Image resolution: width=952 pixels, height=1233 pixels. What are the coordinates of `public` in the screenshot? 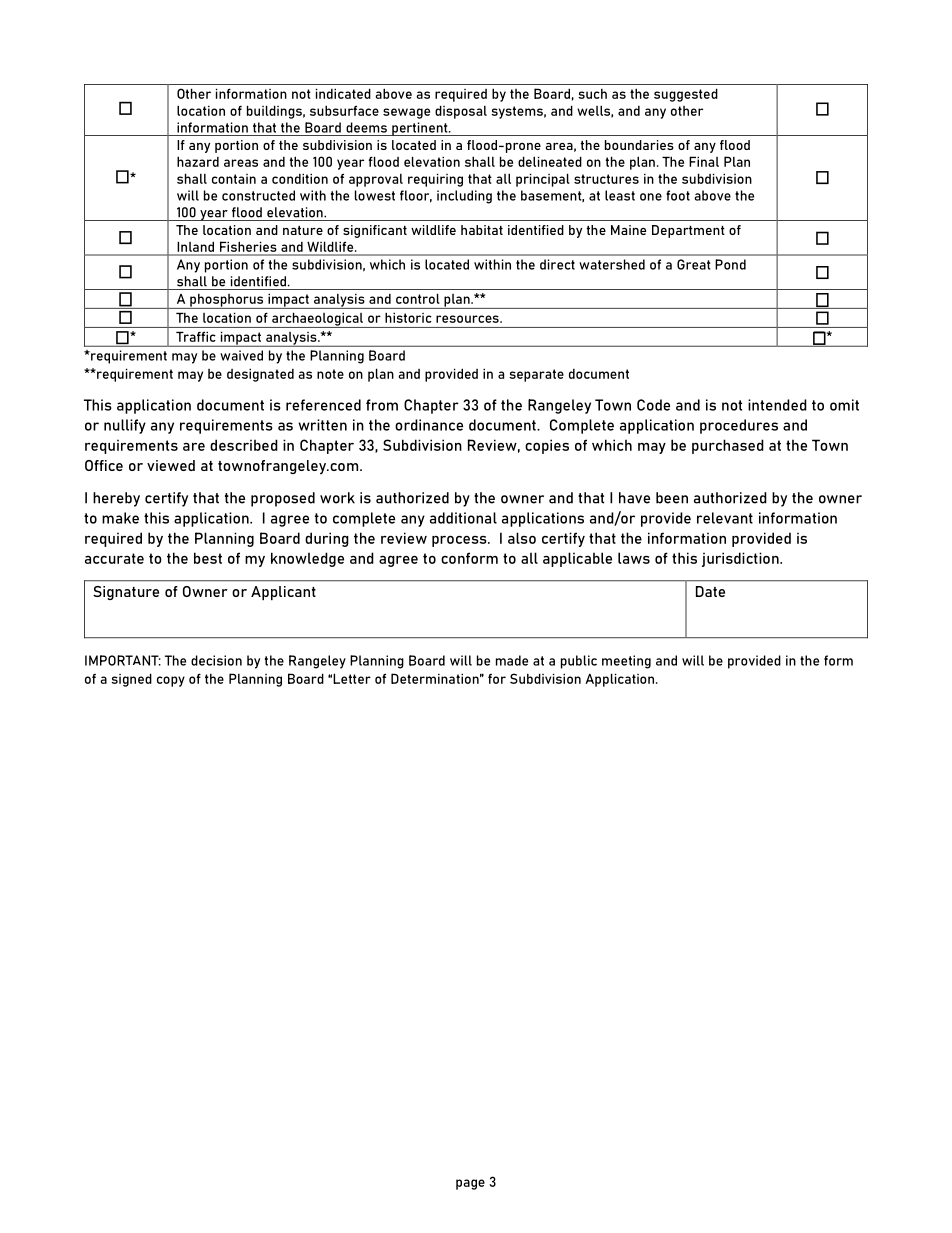 It's located at (579, 662).
